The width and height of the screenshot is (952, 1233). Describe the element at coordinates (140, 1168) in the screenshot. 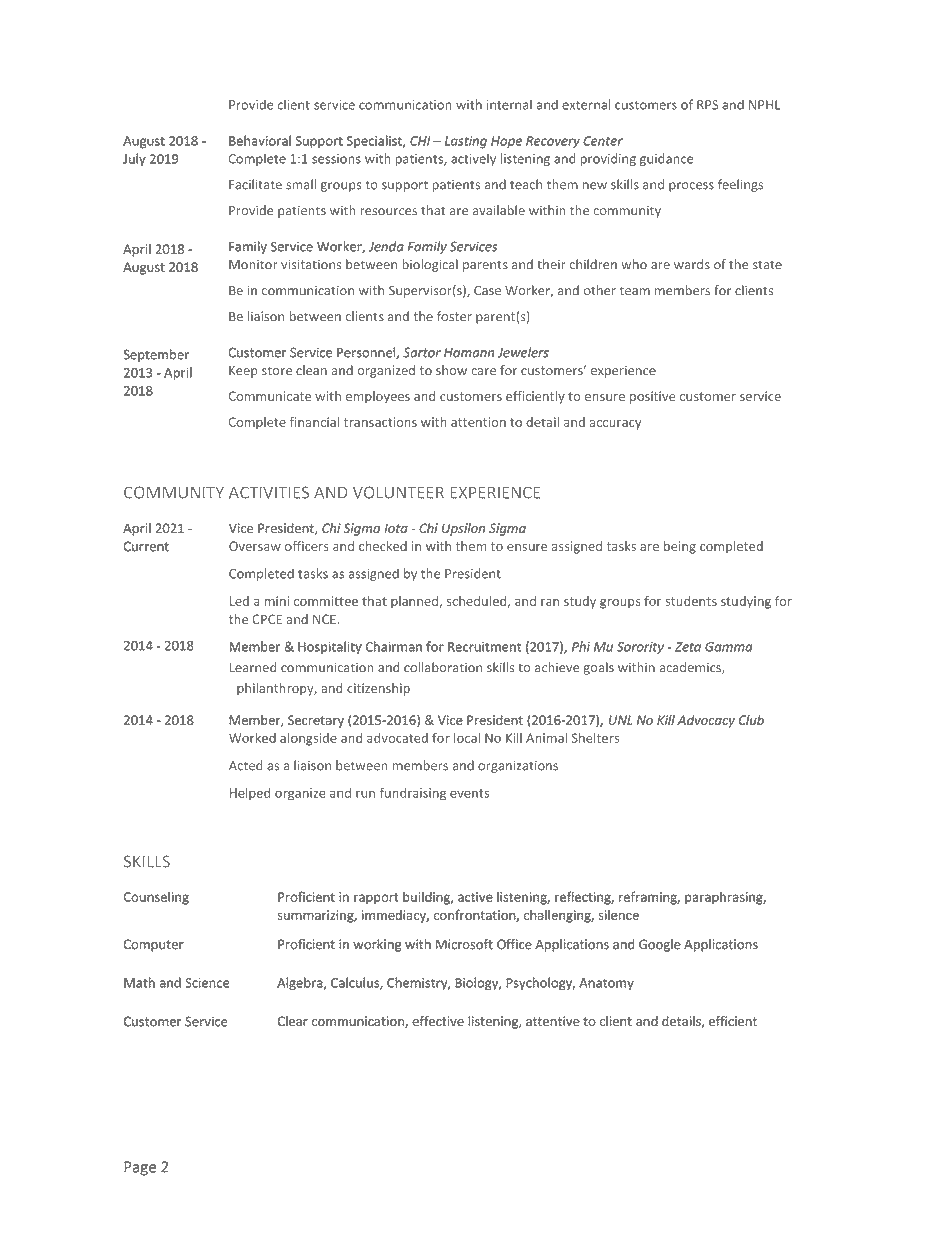

I see `Page` at that location.
